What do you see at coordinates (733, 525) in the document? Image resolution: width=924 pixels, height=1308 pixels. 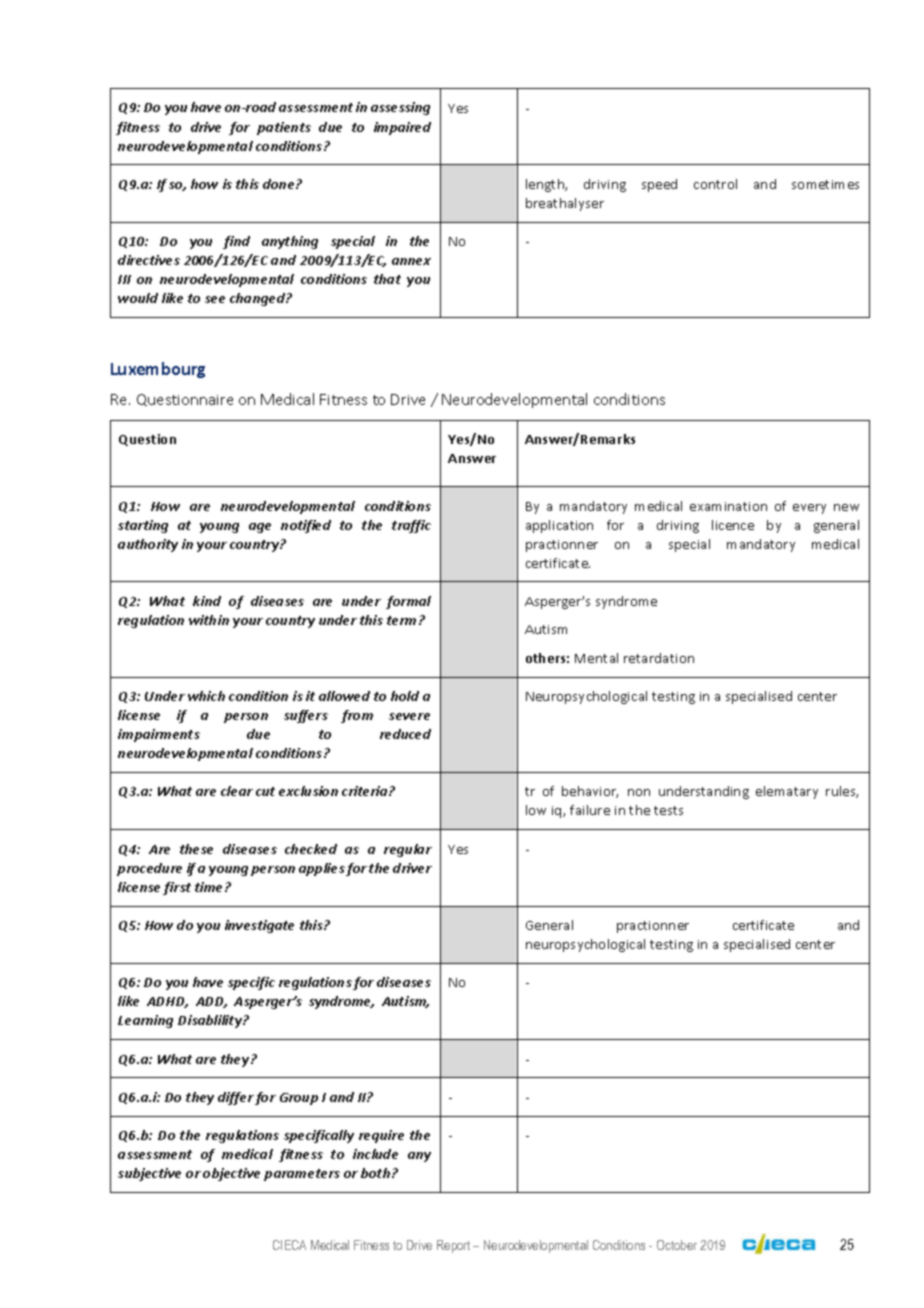 I see `licence` at bounding box center [733, 525].
